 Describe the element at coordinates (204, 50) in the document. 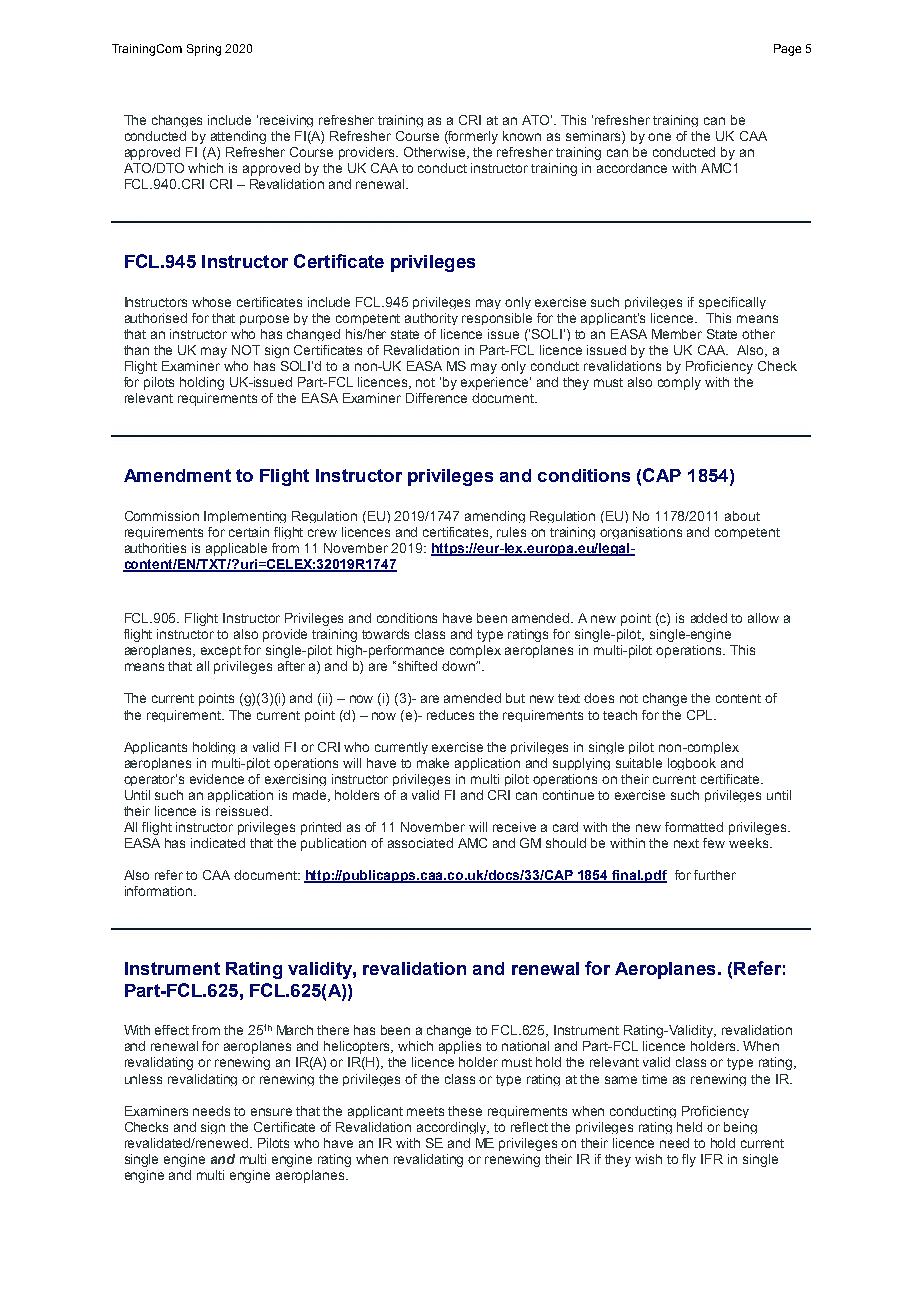

I see `Spring` at that location.
